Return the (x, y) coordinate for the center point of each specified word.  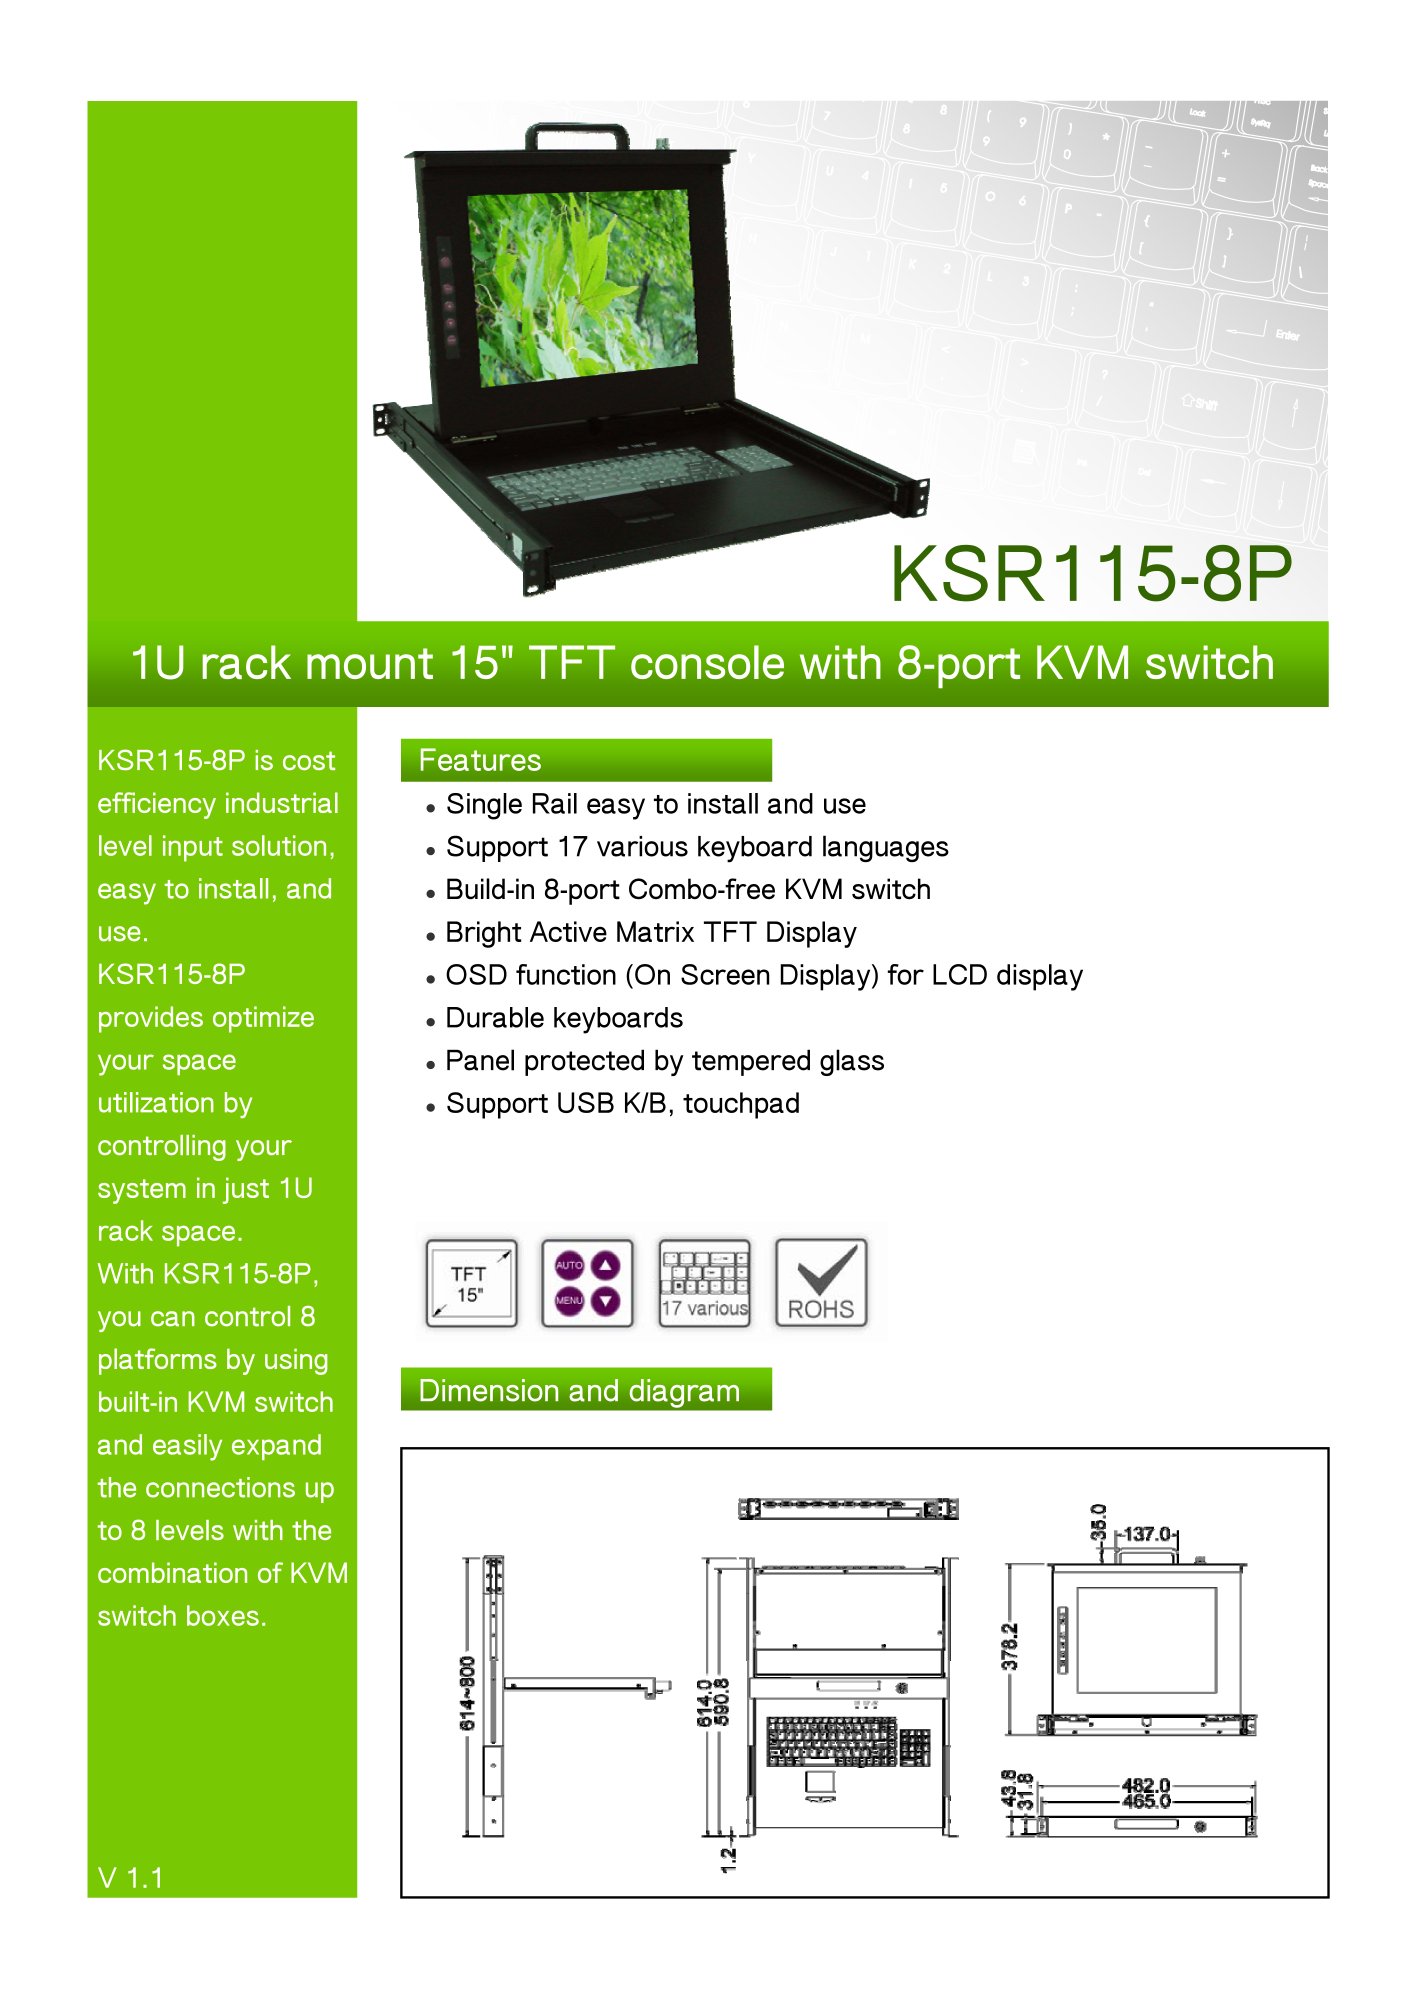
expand (276, 1447)
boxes (223, 1615)
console (707, 662)
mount (370, 663)
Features (480, 759)
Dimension (489, 1390)
